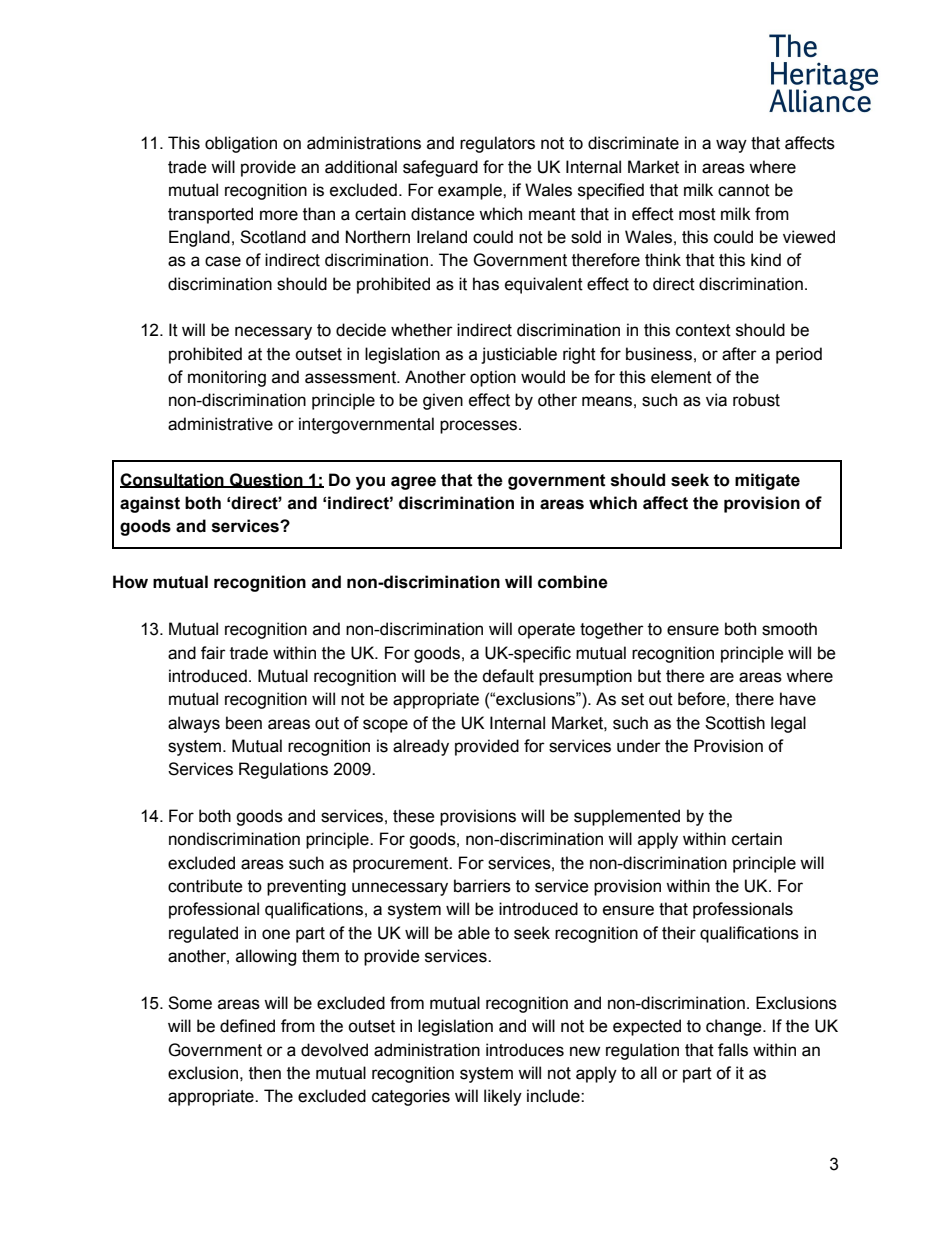 The image size is (952, 1233). What do you see at coordinates (227, 378) in the page?
I see `monitoring` at bounding box center [227, 378].
